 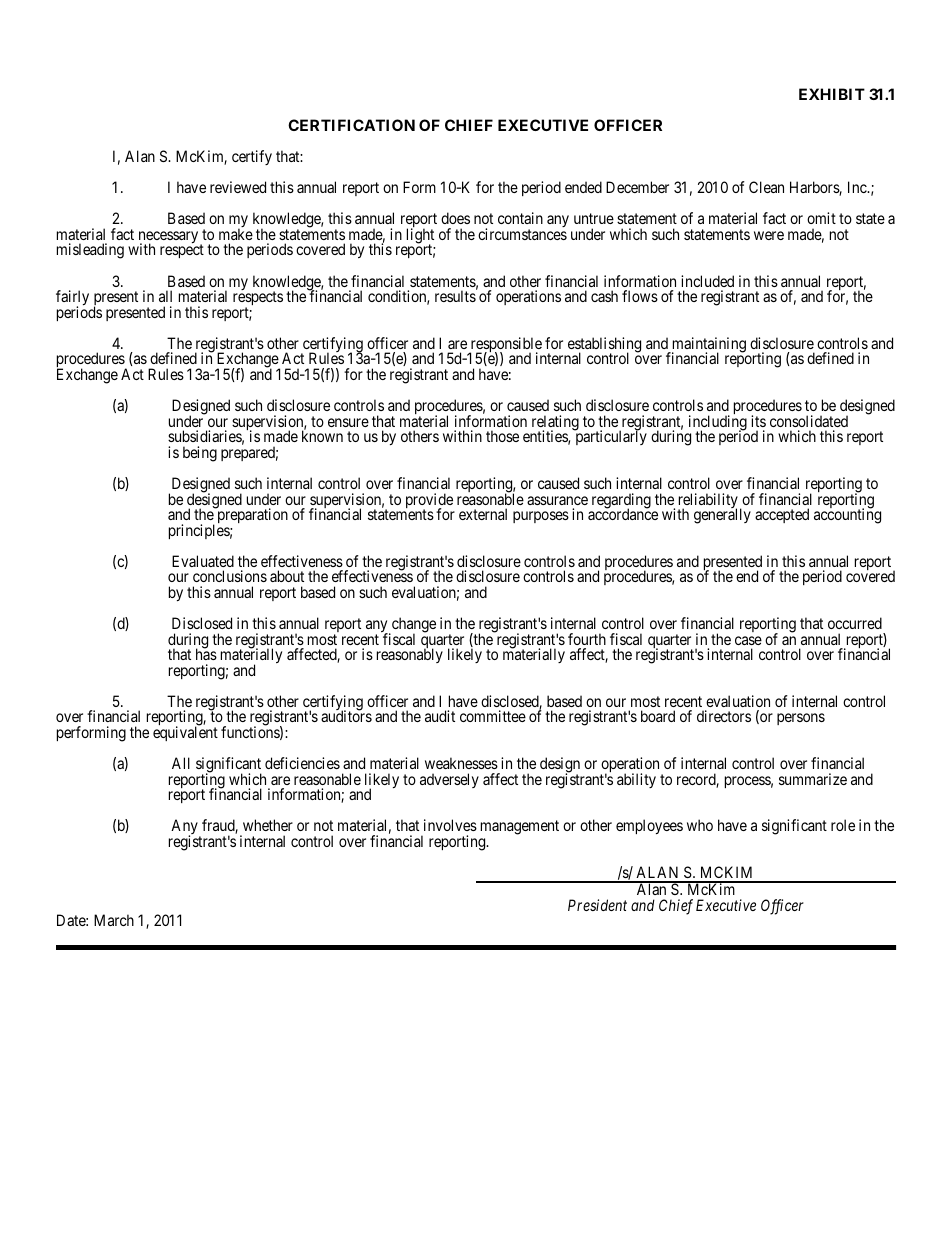 What do you see at coordinates (238, 187) in the page?
I see `reviewed` at bounding box center [238, 187].
